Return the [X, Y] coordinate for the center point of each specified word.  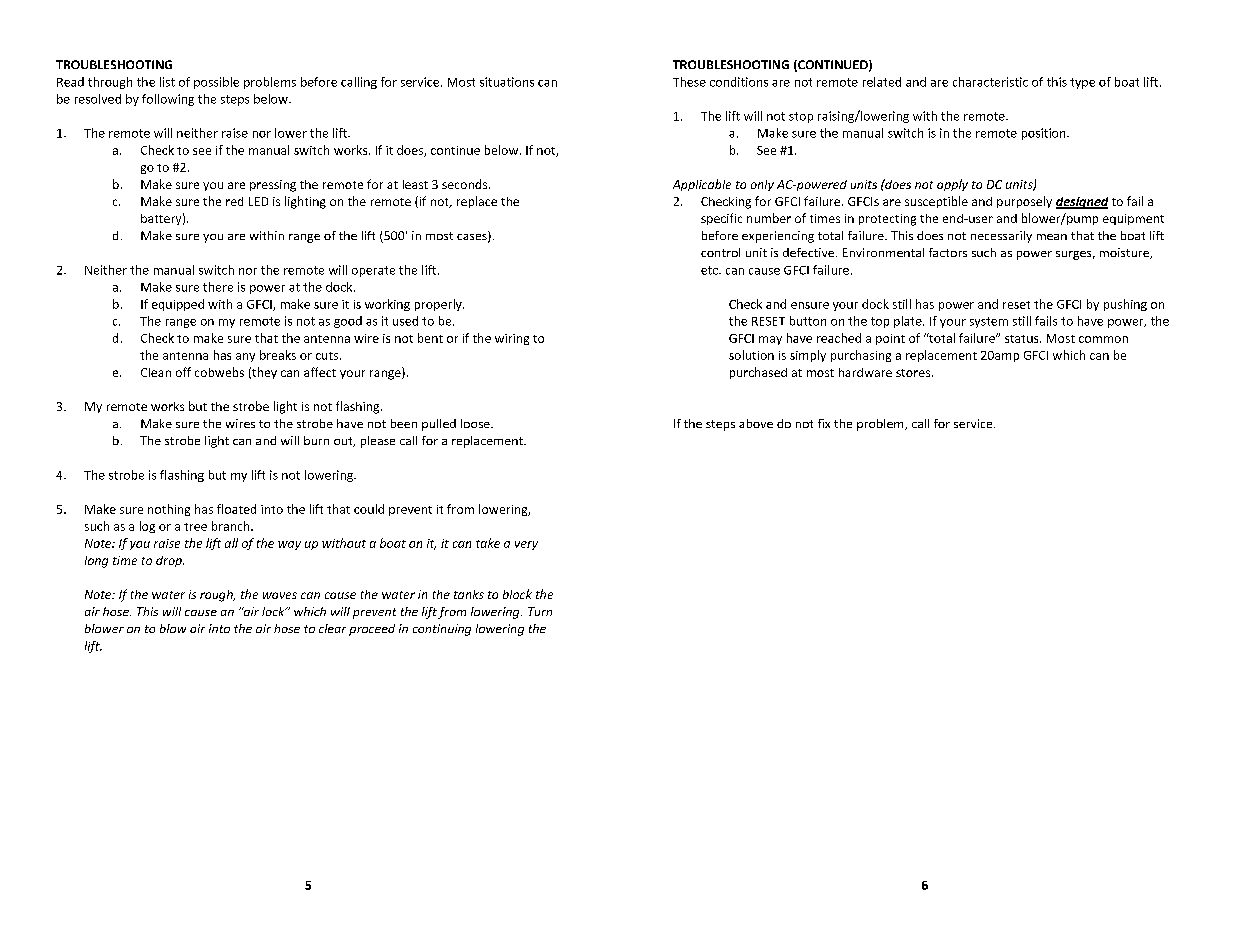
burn [316, 440]
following [168, 100]
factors [948, 252]
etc [710, 270]
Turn [540, 611]
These [689, 82]
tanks [469, 594]
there [218, 287]
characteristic [990, 82]
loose [476, 423]
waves [280, 595]
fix [824, 423]
